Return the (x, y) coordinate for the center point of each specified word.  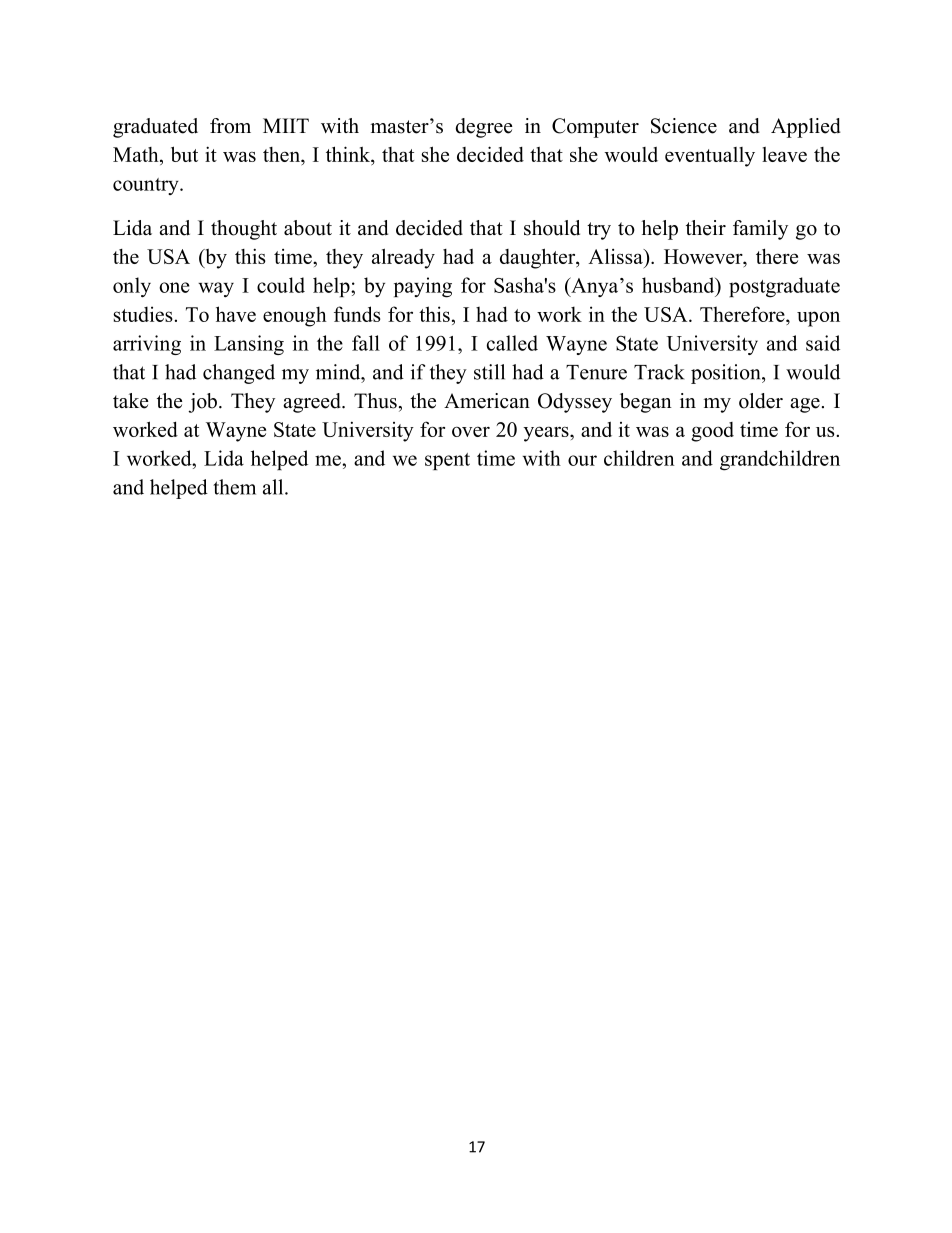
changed (239, 374)
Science (684, 126)
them (234, 487)
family (760, 230)
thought (244, 230)
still (489, 372)
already (403, 258)
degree (484, 128)
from (230, 126)
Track (659, 372)
